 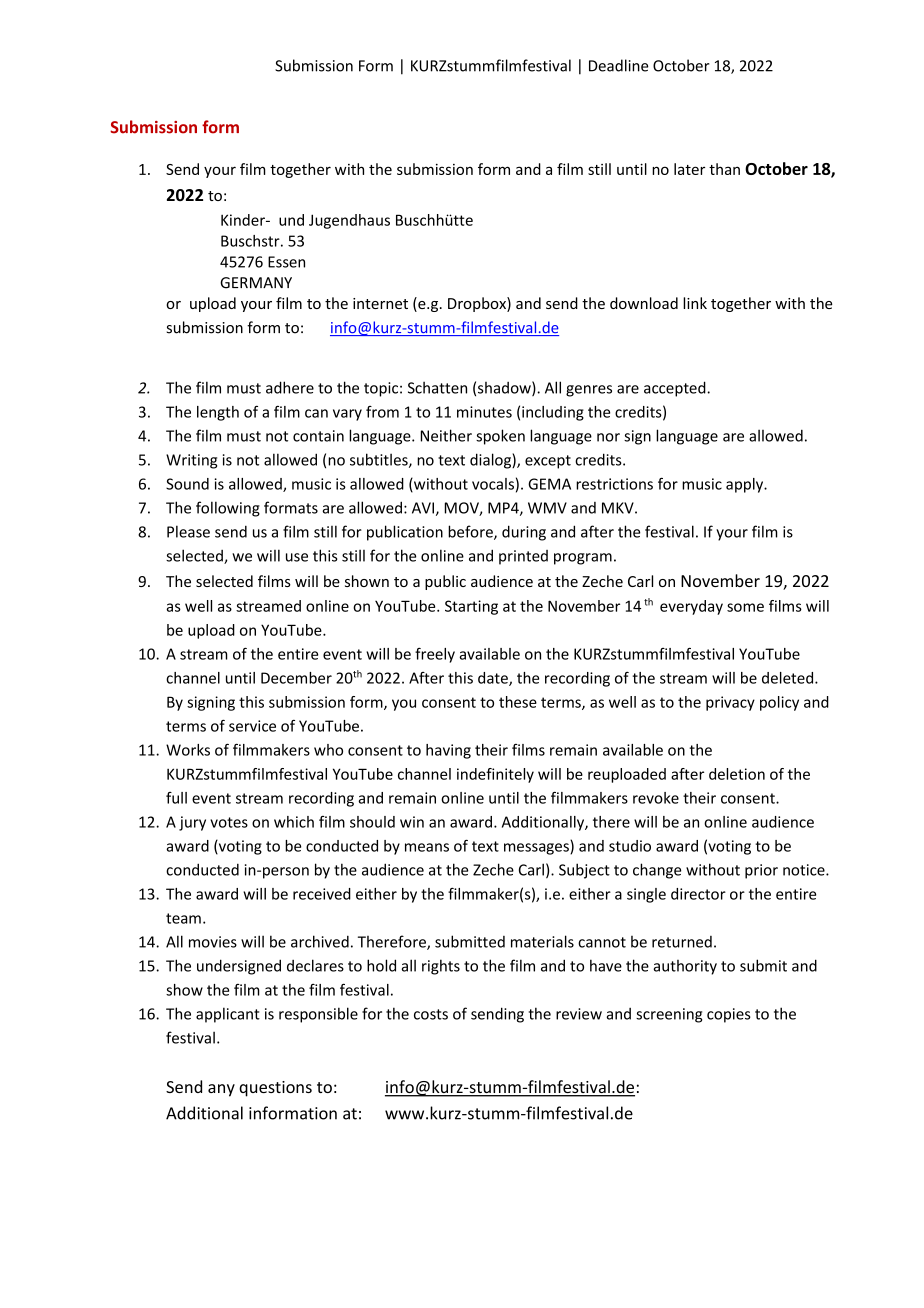 I want to click on some, so click(x=745, y=607).
